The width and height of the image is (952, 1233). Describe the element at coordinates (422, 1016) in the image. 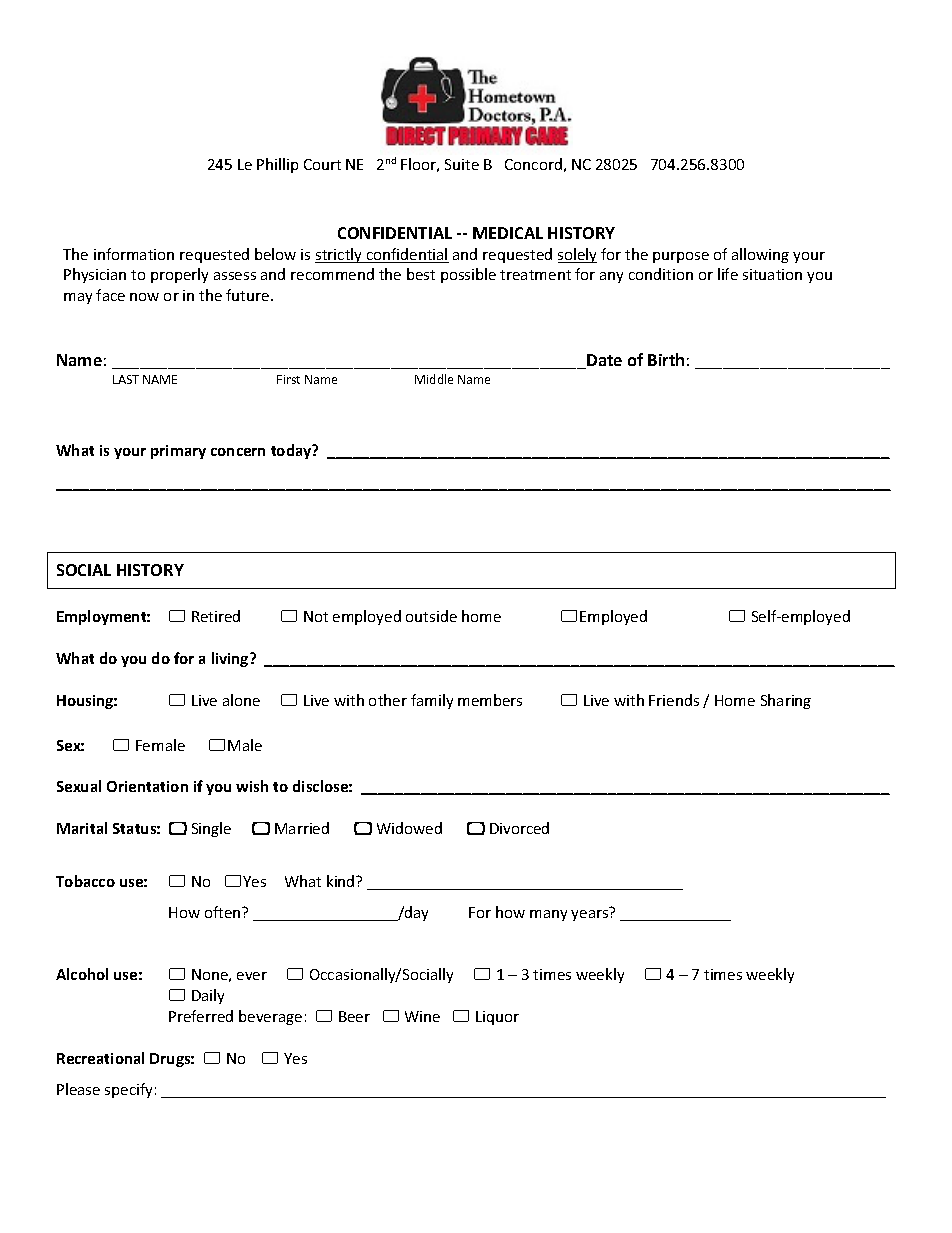

I see `Wine` at that location.
